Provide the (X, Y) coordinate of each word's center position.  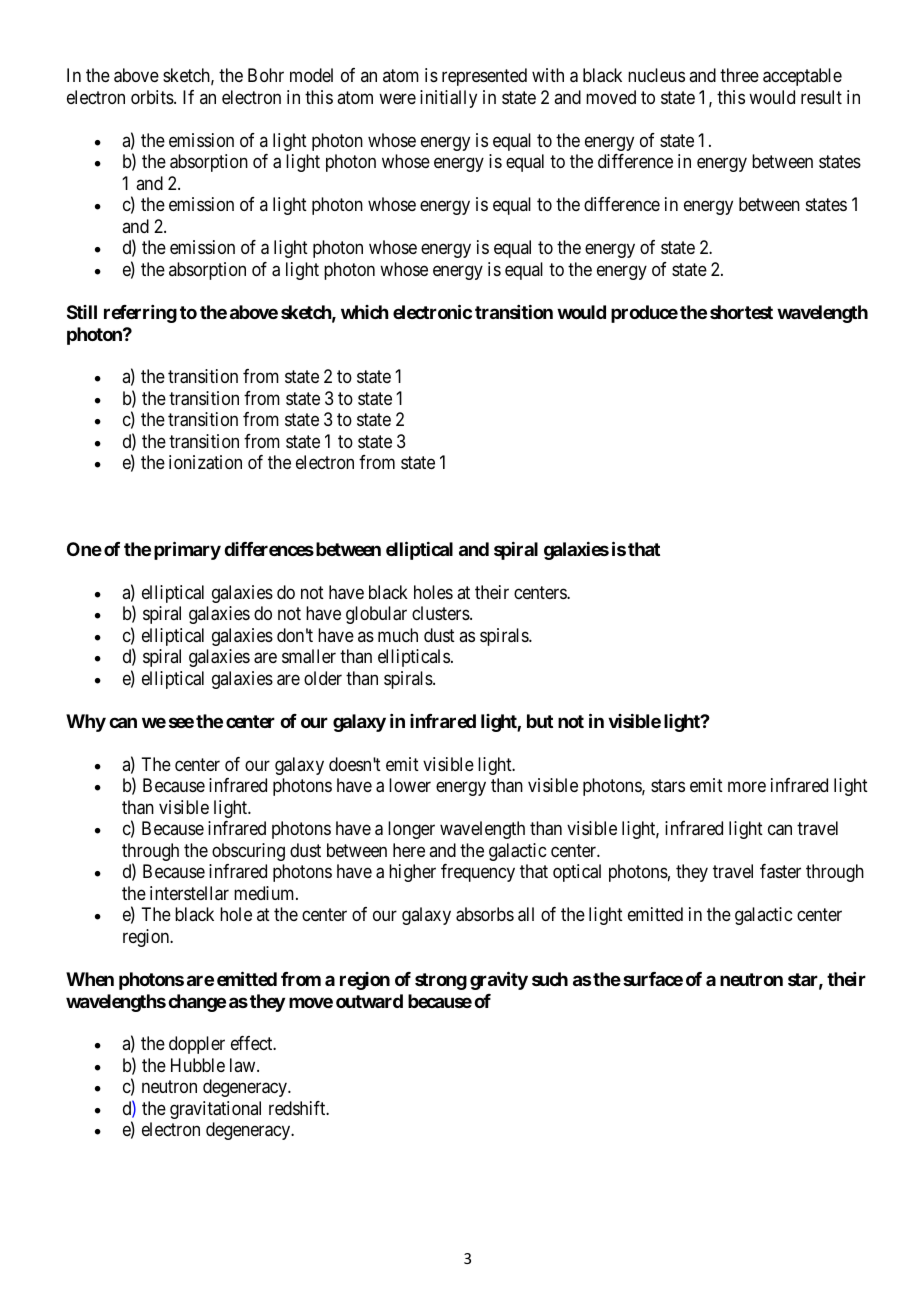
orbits (153, 97)
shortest (741, 312)
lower (410, 785)
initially (448, 99)
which (365, 312)
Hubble (198, 1065)
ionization (205, 462)
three (739, 75)
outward (369, 1001)
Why (86, 723)
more (747, 787)
